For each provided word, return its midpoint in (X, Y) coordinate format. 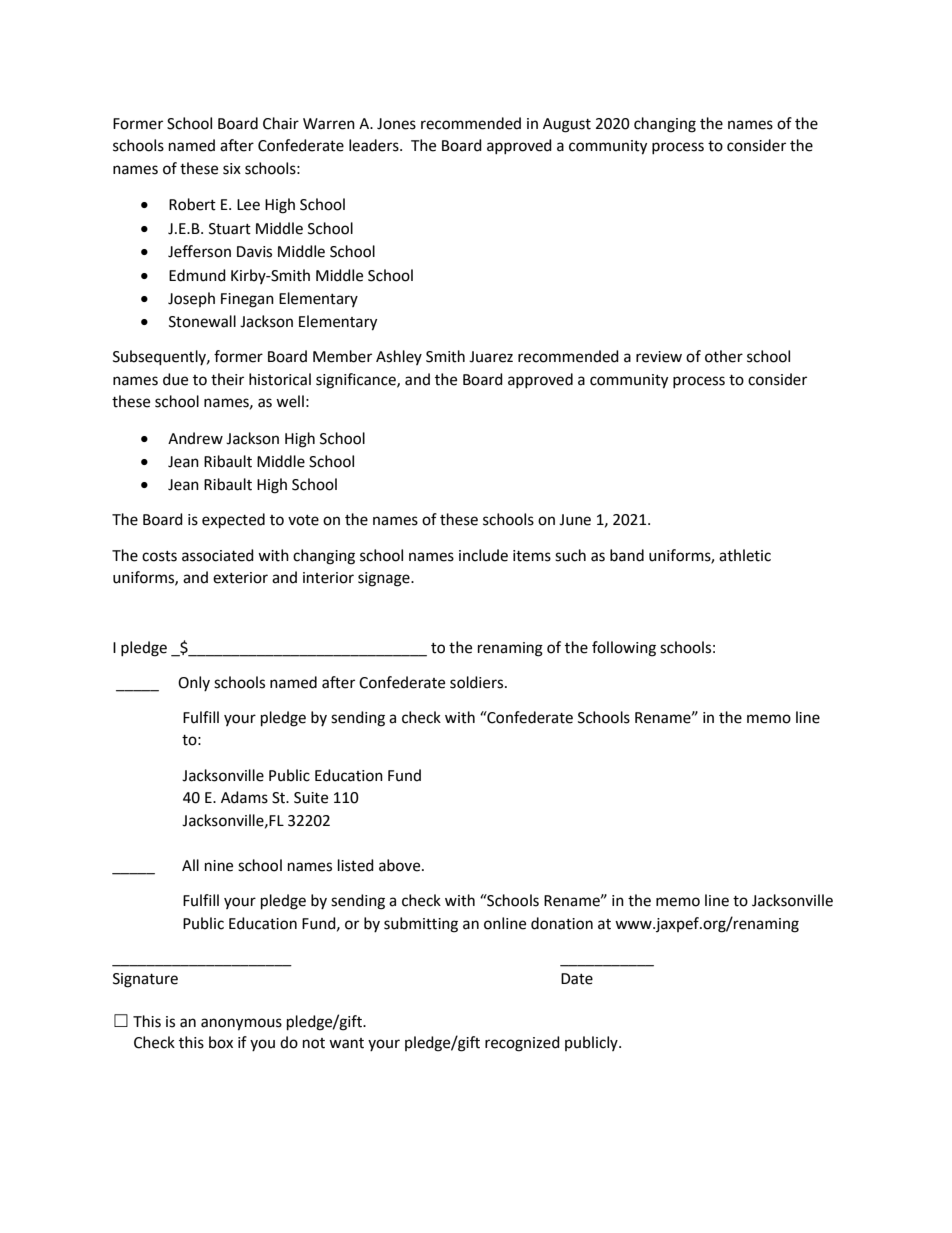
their (227, 379)
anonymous (241, 1024)
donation (562, 923)
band (627, 555)
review (659, 357)
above (401, 865)
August (567, 125)
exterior (240, 578)
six (232, 169)
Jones (396, 124)
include (483, 555)
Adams (244, 797)
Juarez (491, 357)
